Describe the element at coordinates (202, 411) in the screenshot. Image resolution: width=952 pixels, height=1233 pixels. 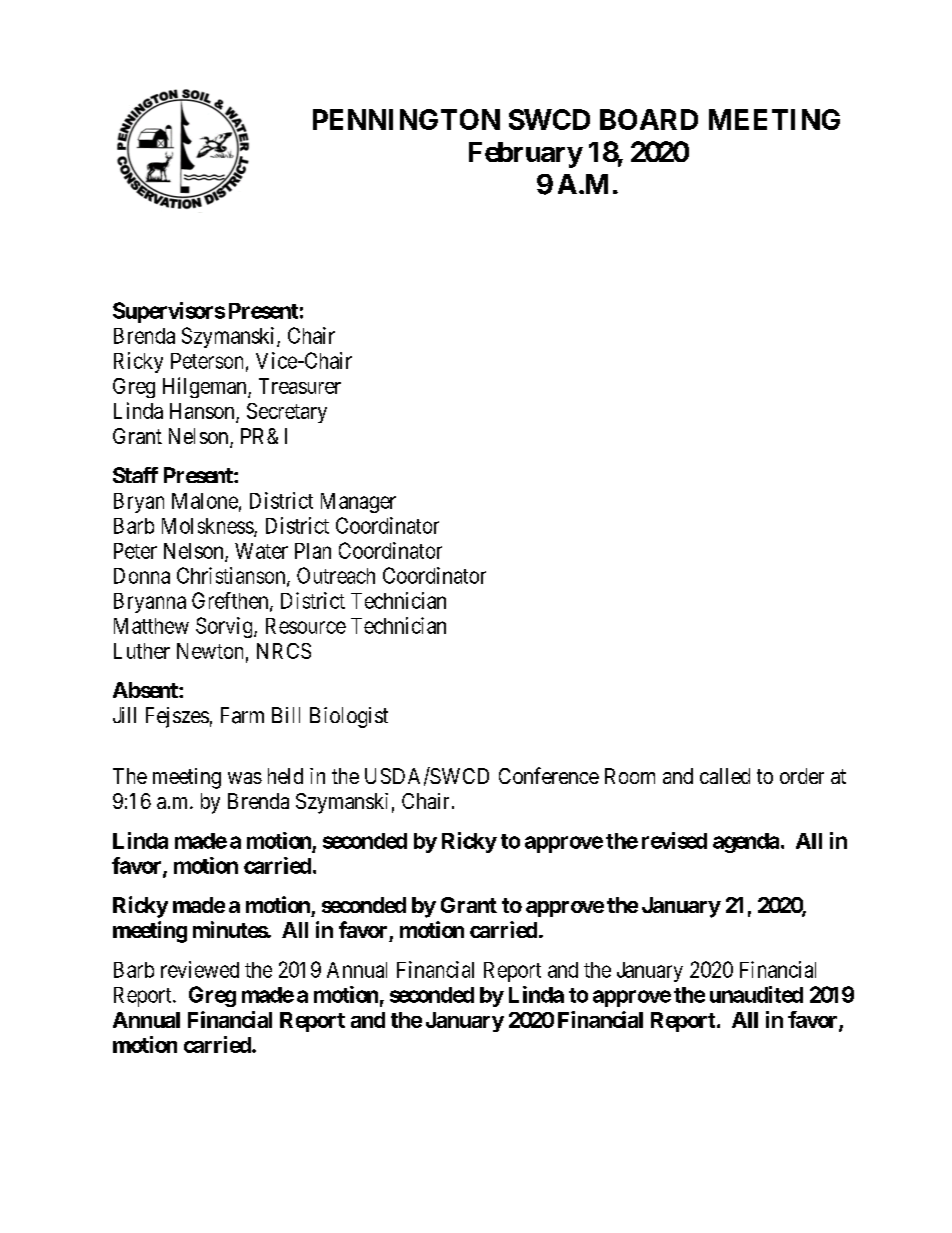
I see `Hanson` at that location.
